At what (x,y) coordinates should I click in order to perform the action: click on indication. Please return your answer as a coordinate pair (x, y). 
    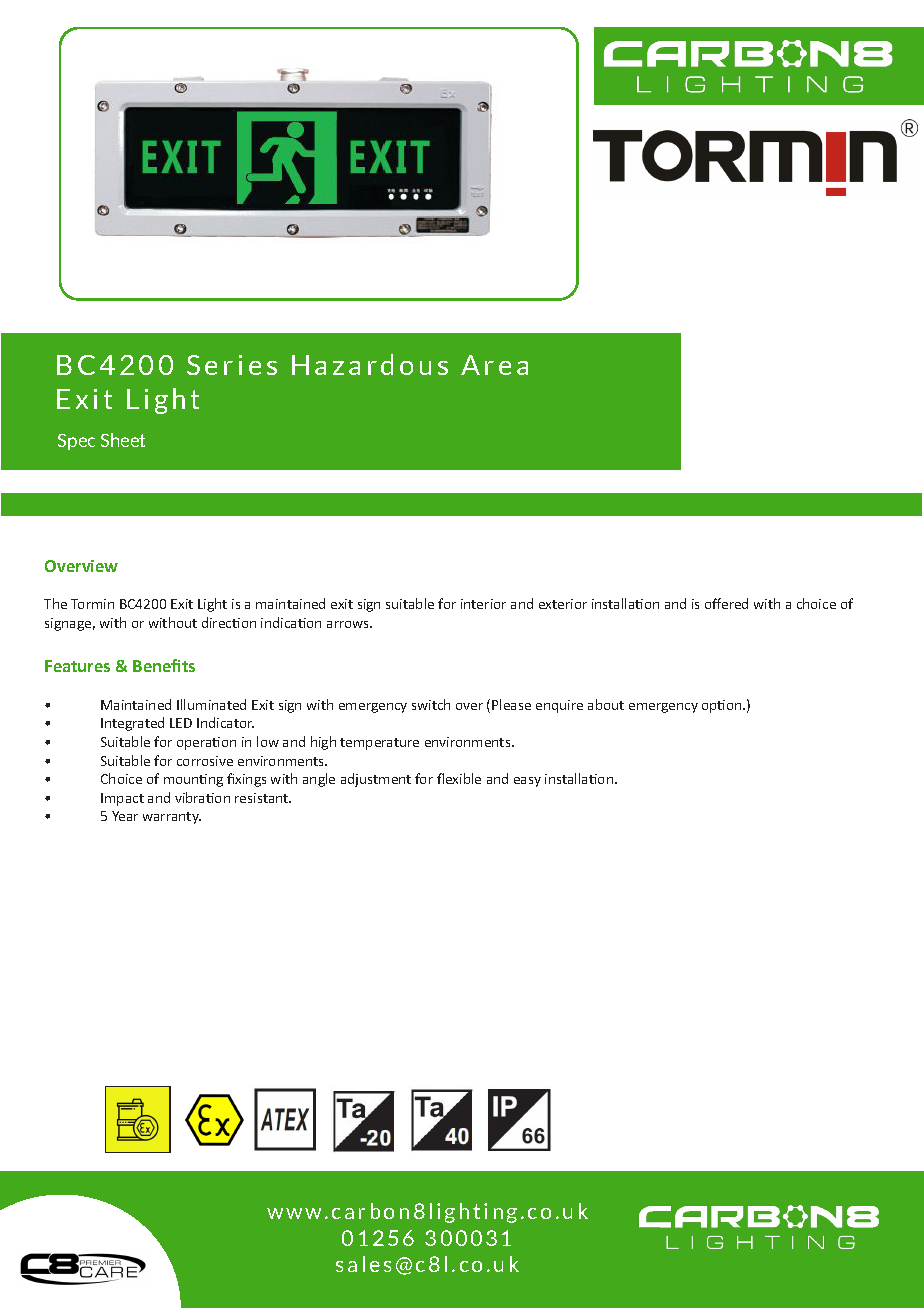
    Looking at the image, I should click on (291, 622).
